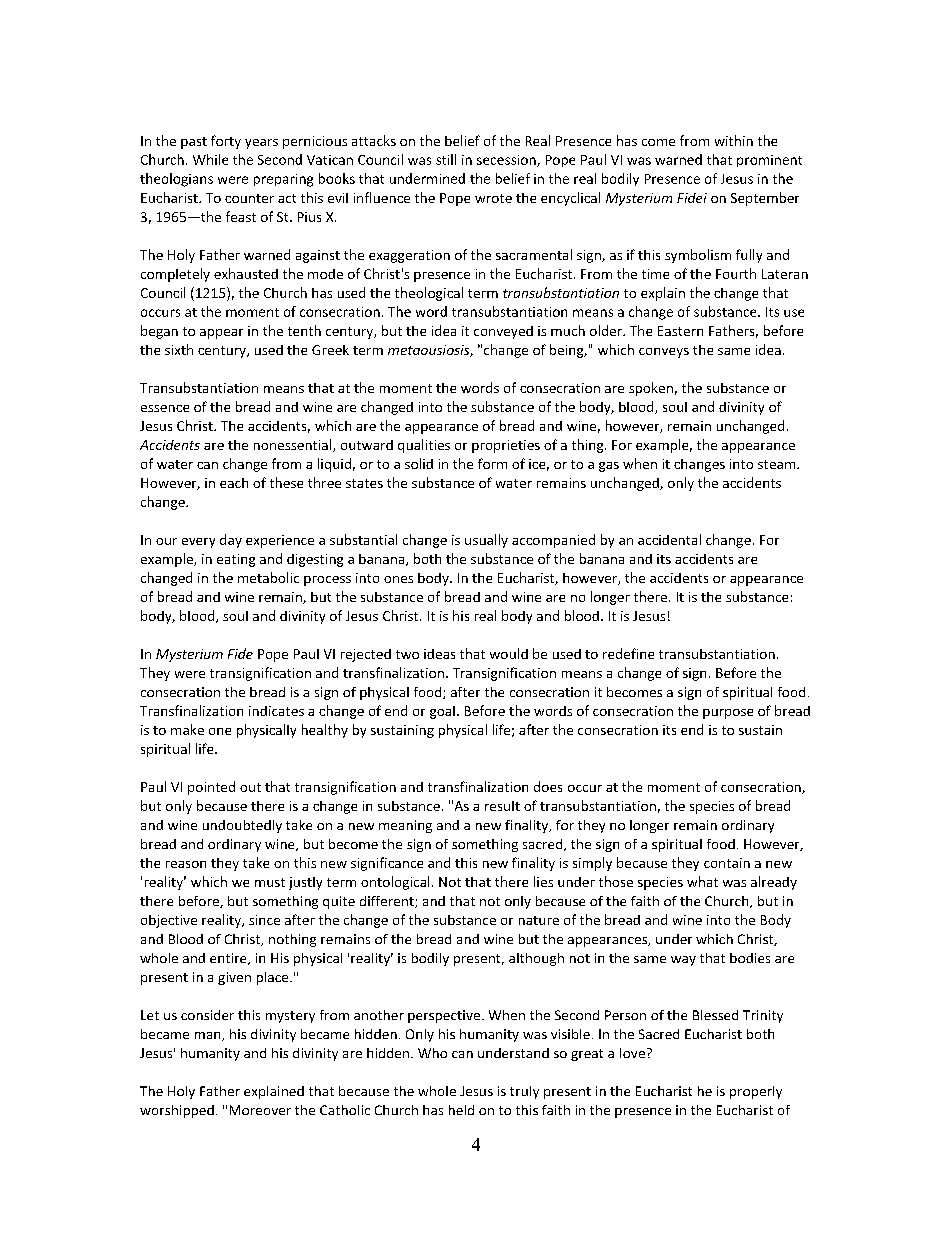  Describe the element at coordinates (260, 1110) in the screenshot. I see `Moreover` at that location.
